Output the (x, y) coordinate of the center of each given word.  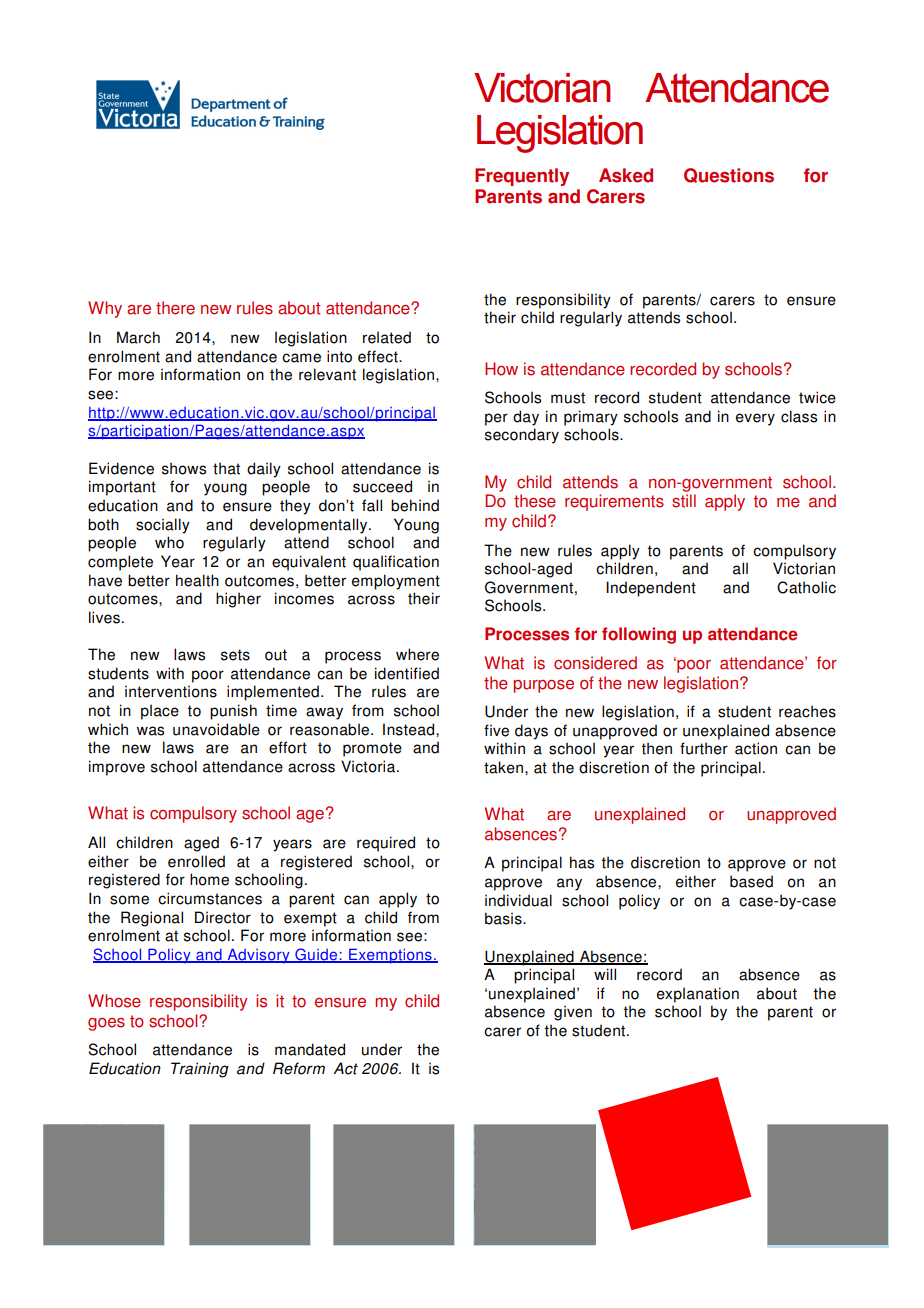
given (573, 1013)
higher (238, 600)
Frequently (522, 177)
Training (200, 1070)
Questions (729, 175)
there (175, 308)
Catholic (806, 587)
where (417, 654)
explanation (698, 995)
